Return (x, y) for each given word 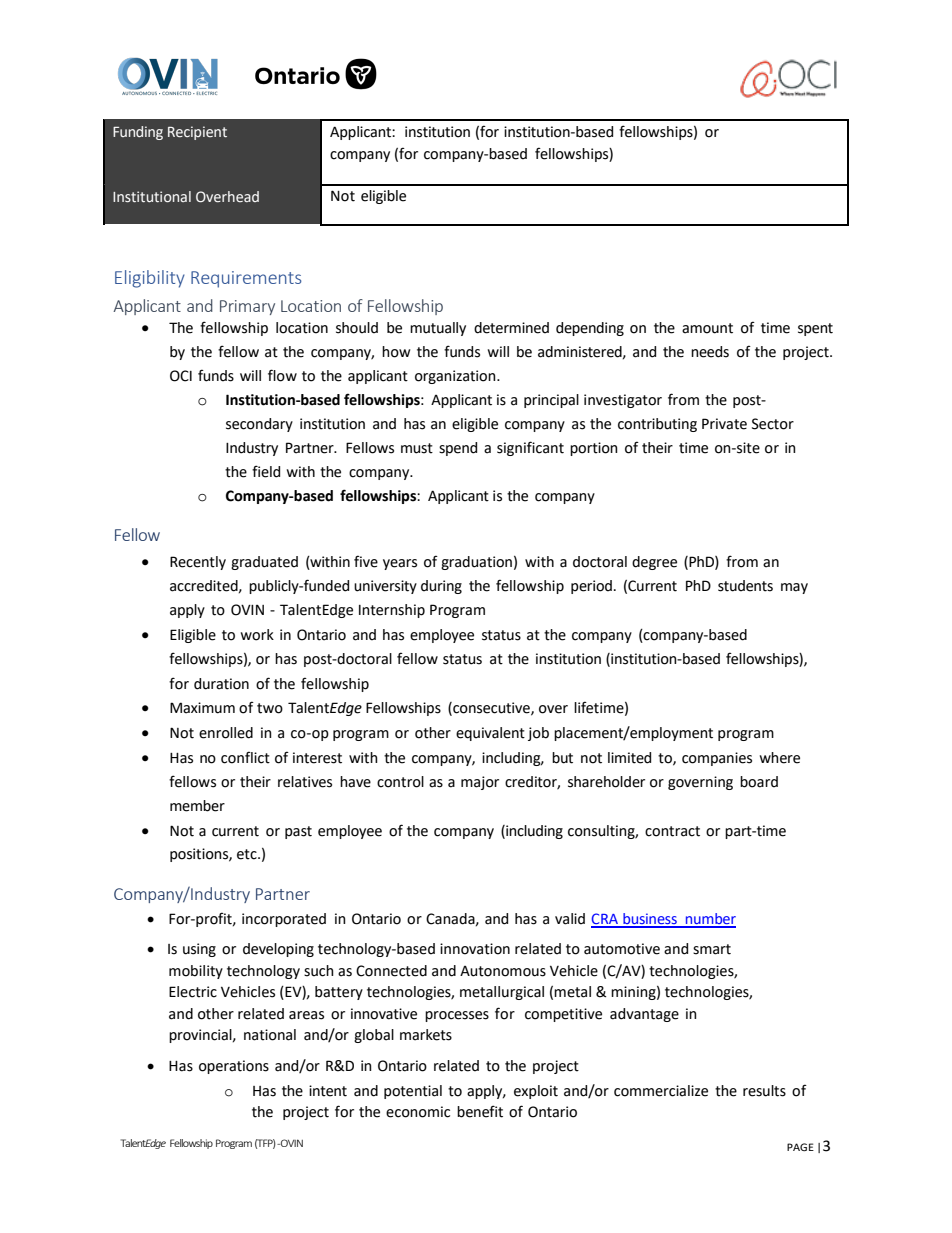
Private (724, 424)
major (480, 783)
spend (458, 449)
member (197, 806)
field (266, 471)
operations (234, 1067)
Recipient (197, 133)
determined (511, 328)
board (759, 782)
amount (707, 328)
